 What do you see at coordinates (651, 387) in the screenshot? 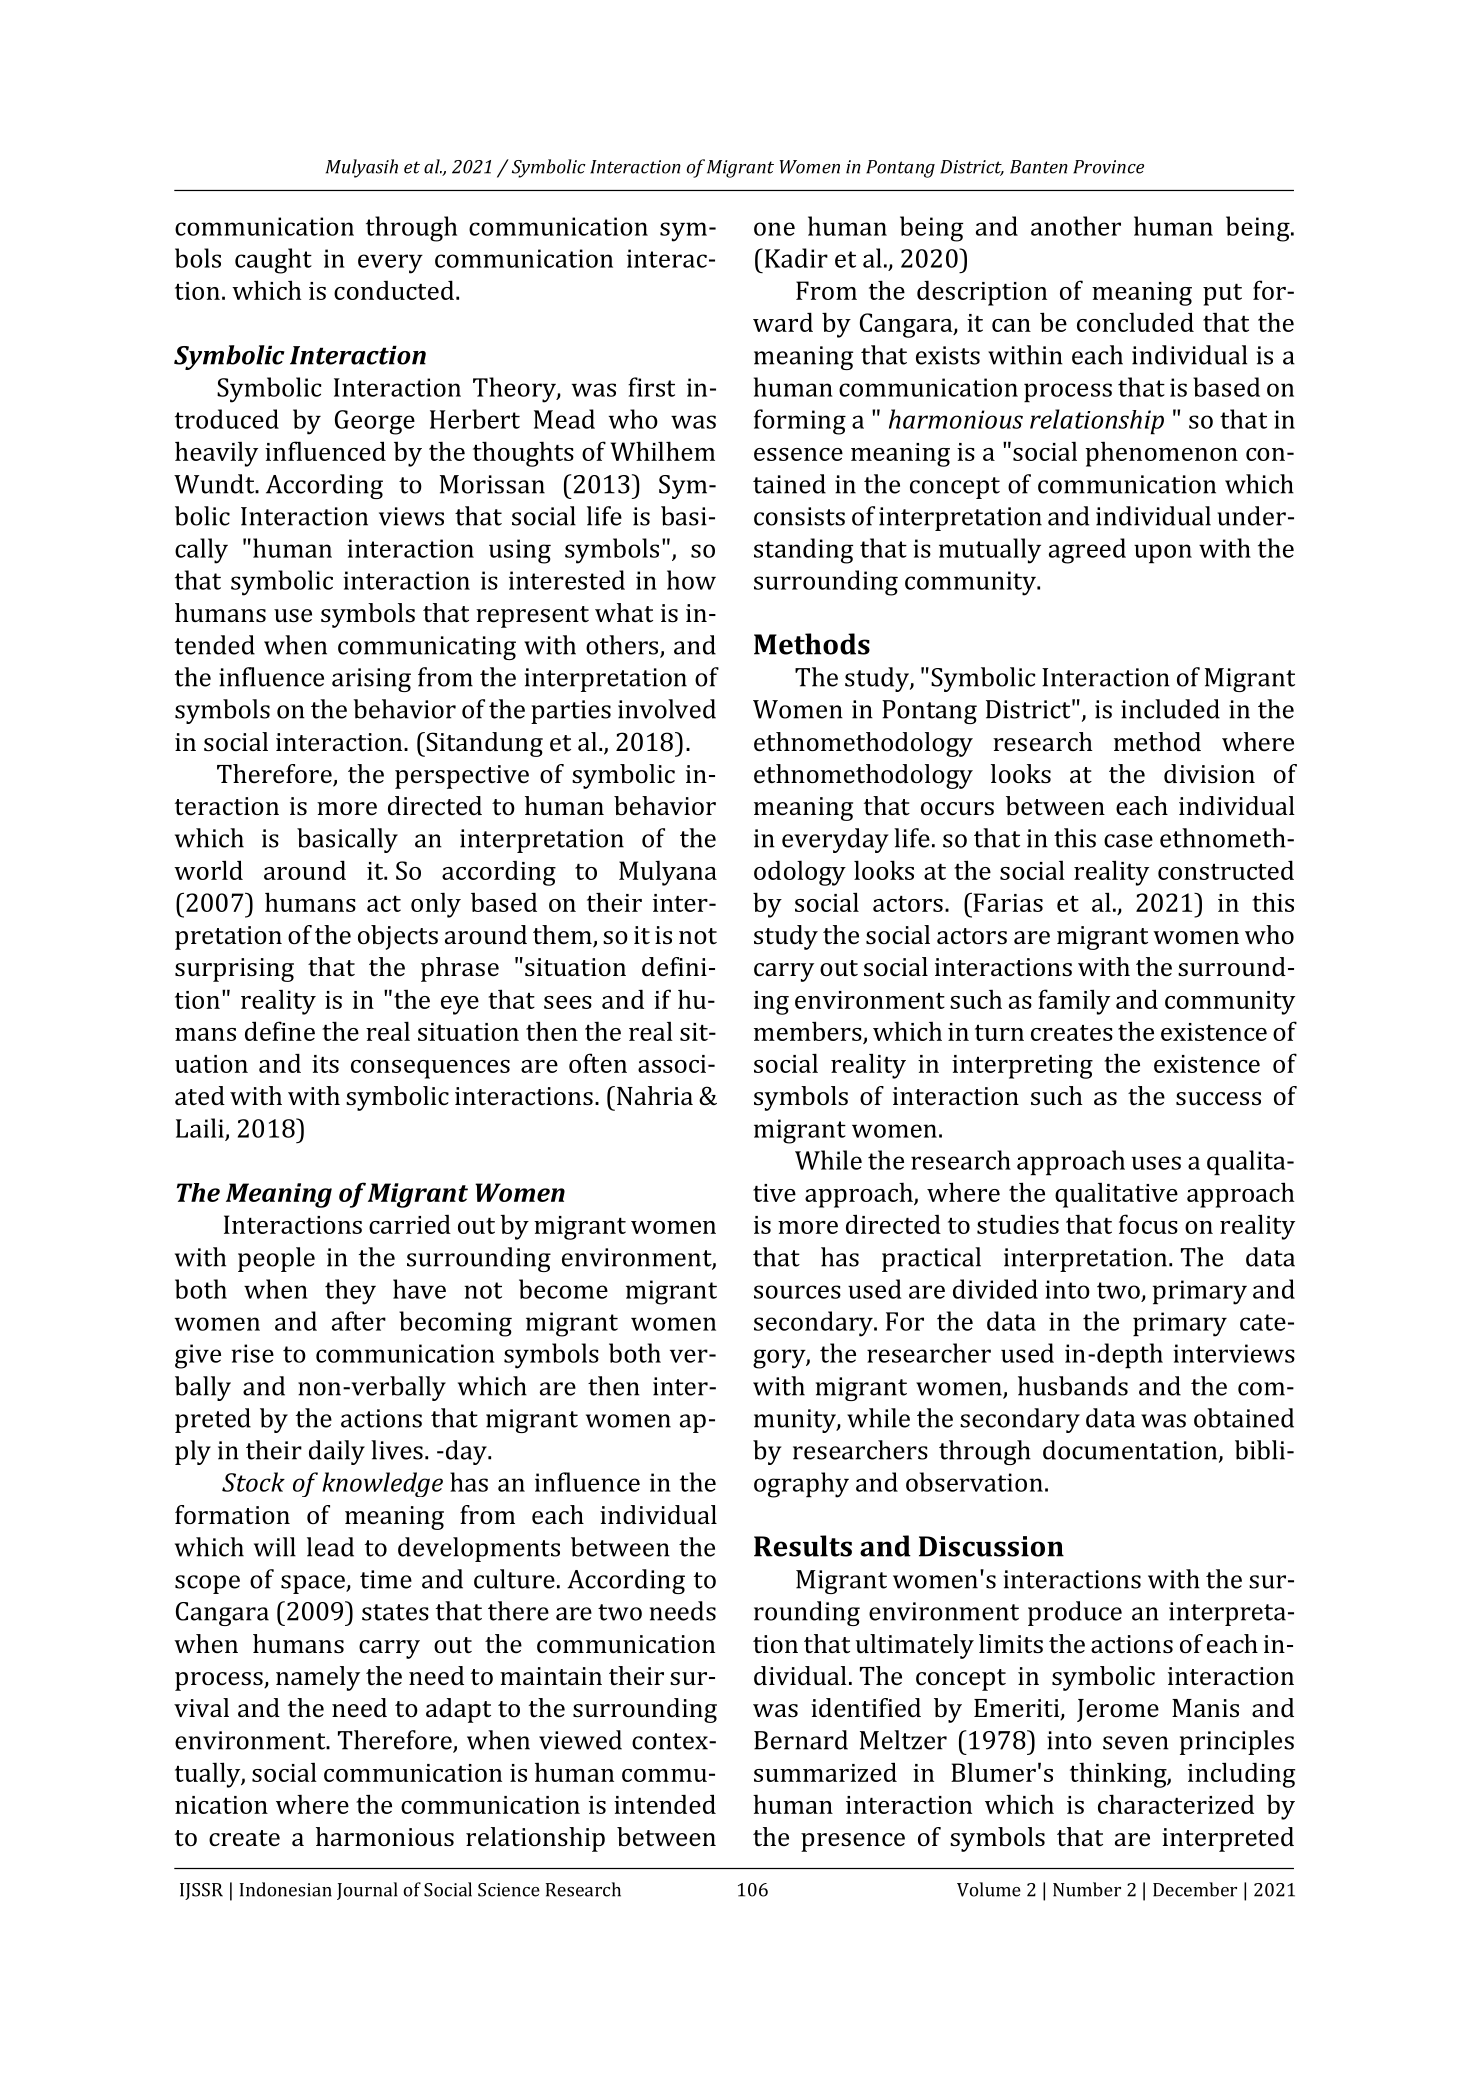
I see `first` at bounding box center [651, 387].
